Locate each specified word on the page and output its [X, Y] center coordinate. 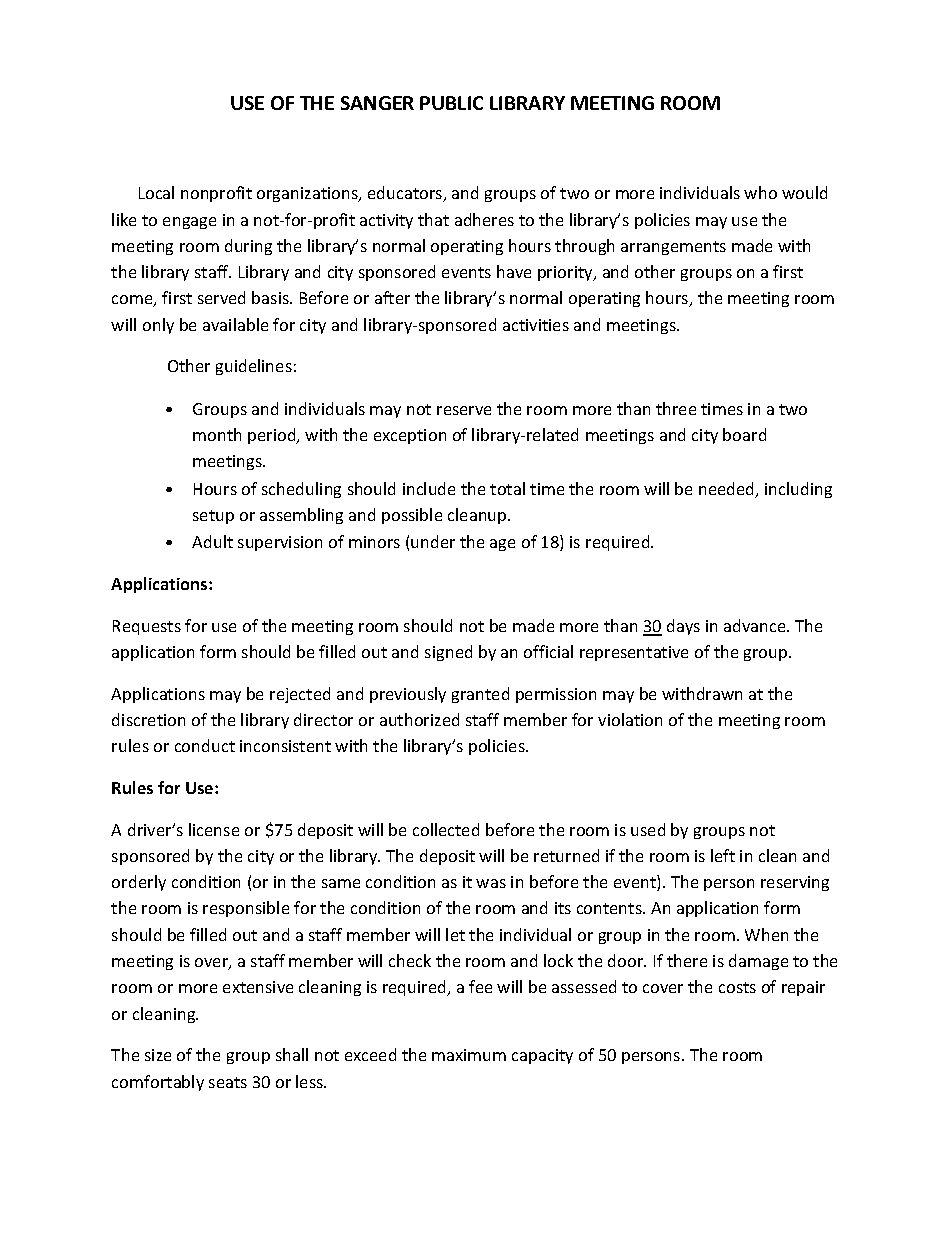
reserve [464, 410]
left [723, 855]
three [676, 408]
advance [756, 625]
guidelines [254, 367]
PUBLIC [451, 103]
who [760, 192]
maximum [469, 1055]
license [214, 829]
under [433, 541]
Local [156, 192]
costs [737, 987]
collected [446, 829]
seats [228, 1082]
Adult [212, 541]
